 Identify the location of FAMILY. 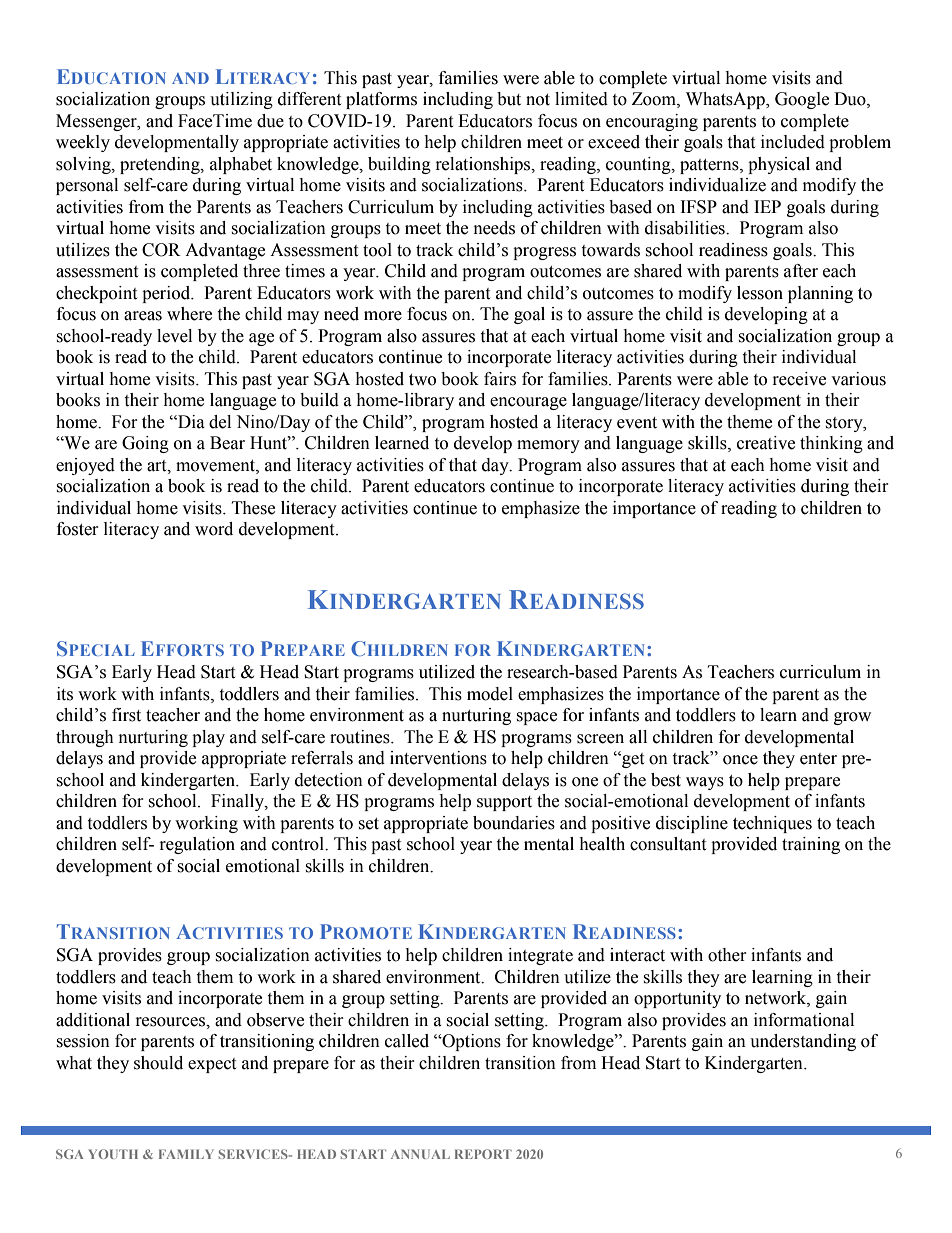
(186, 1154).
